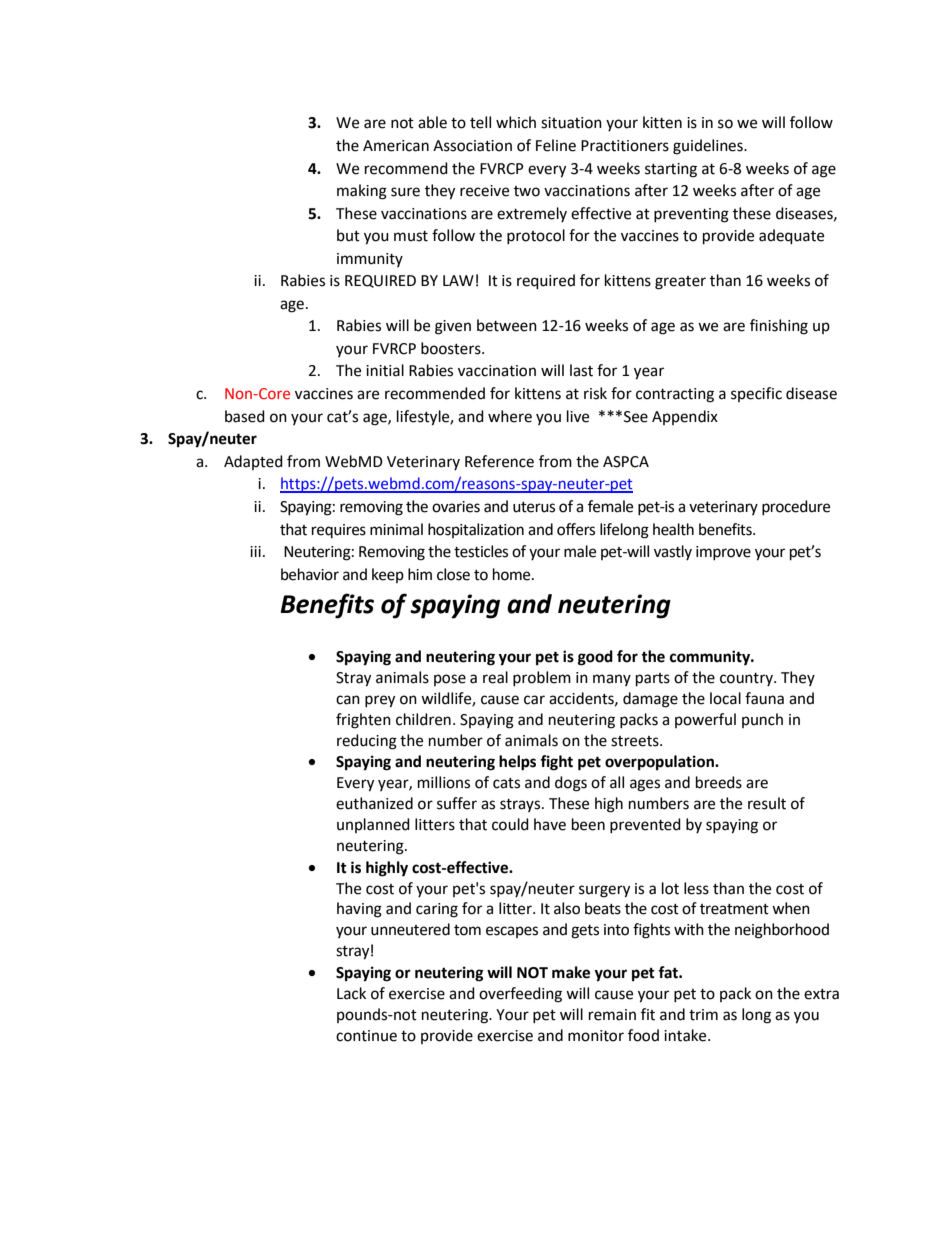 Image resolution: width=952 pixels, height=1233 pixels. What do you see at coordinates (520, 995) in the screenshot?
I see `overfeeding` at bounding box center [520, 995].
